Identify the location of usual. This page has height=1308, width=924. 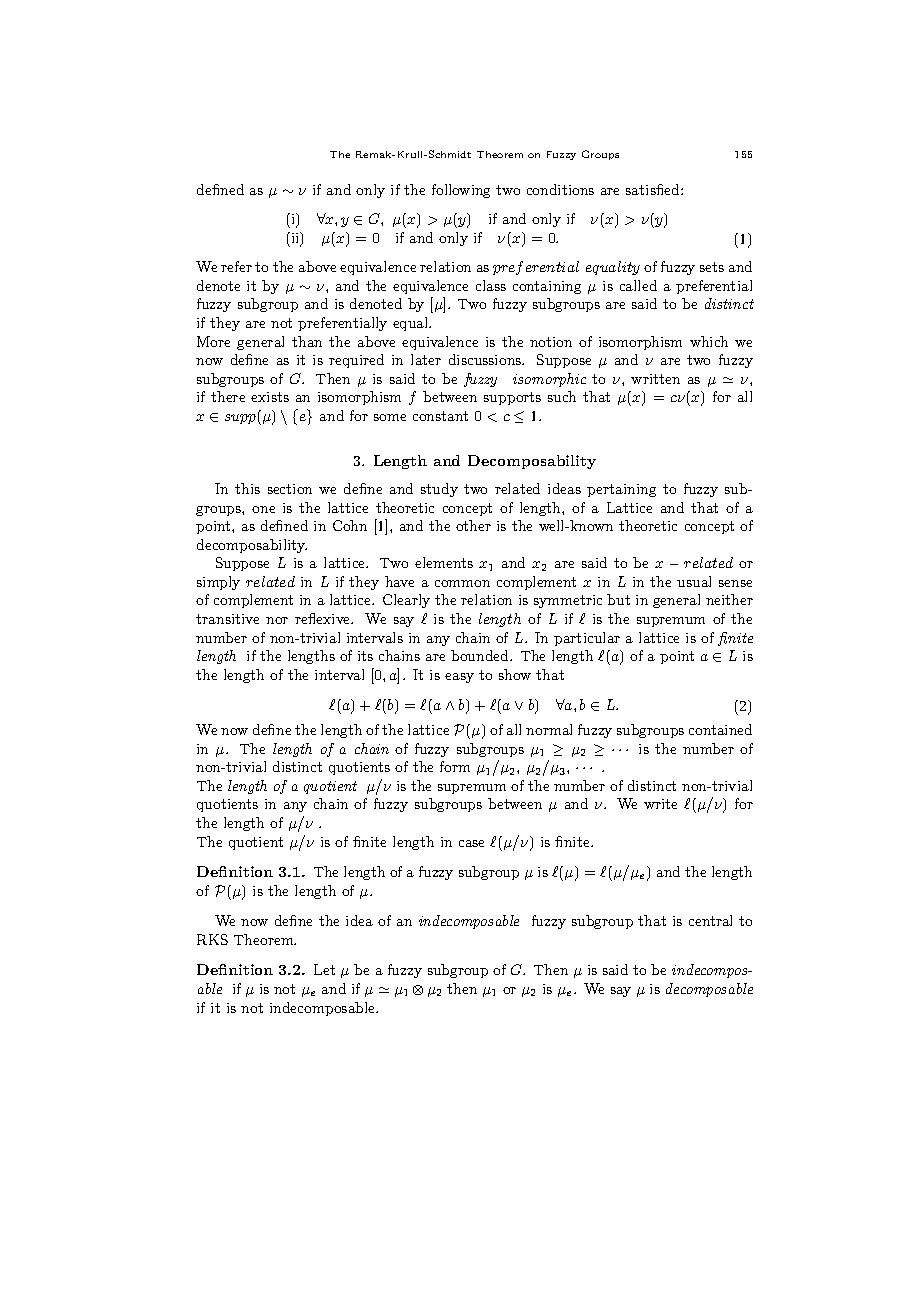
(694, 581).
